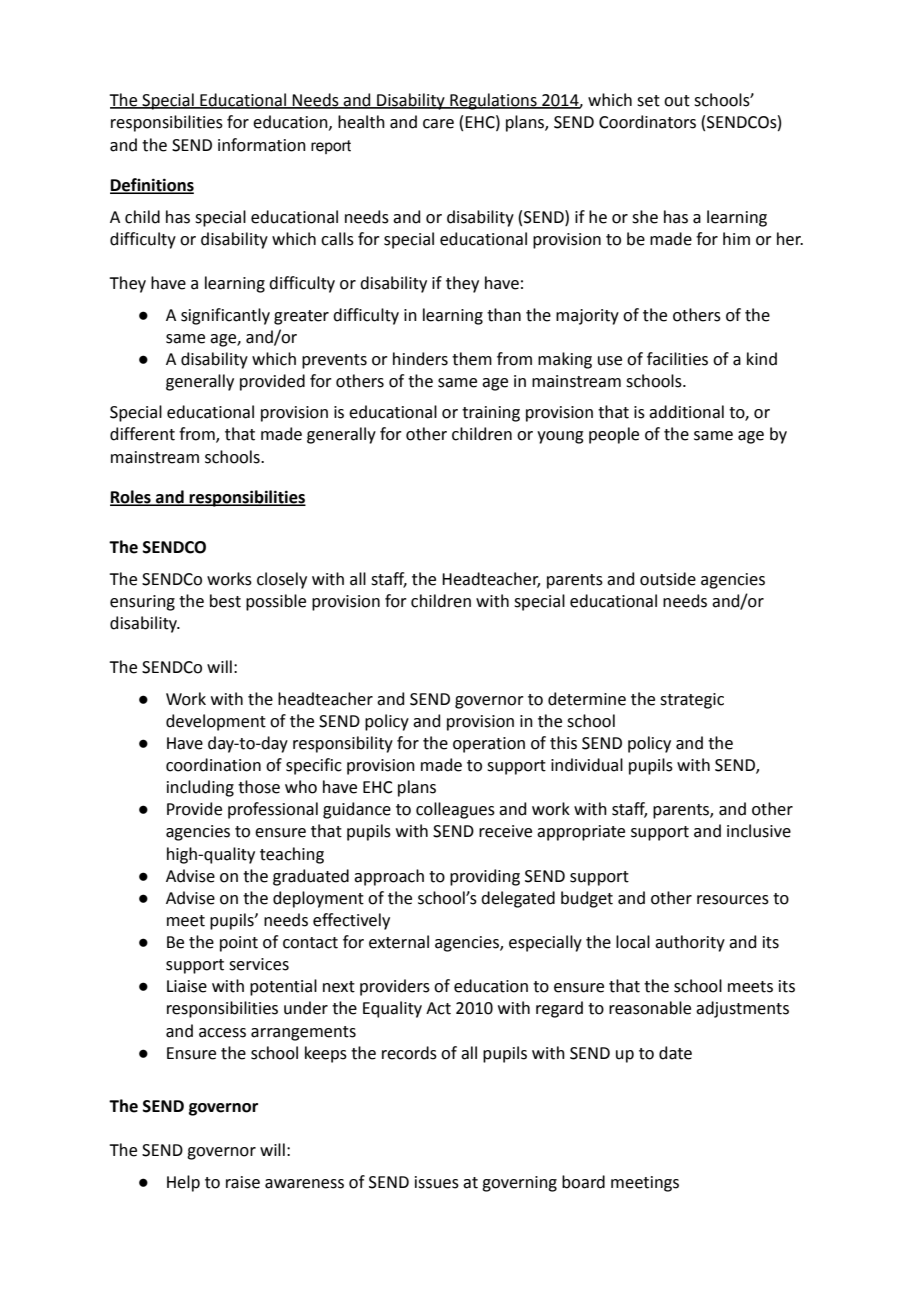 This screenshot has height=1307, width=924. Describe the element at coordinates (239, 944) in the screenshot. I see `point` at that location.
